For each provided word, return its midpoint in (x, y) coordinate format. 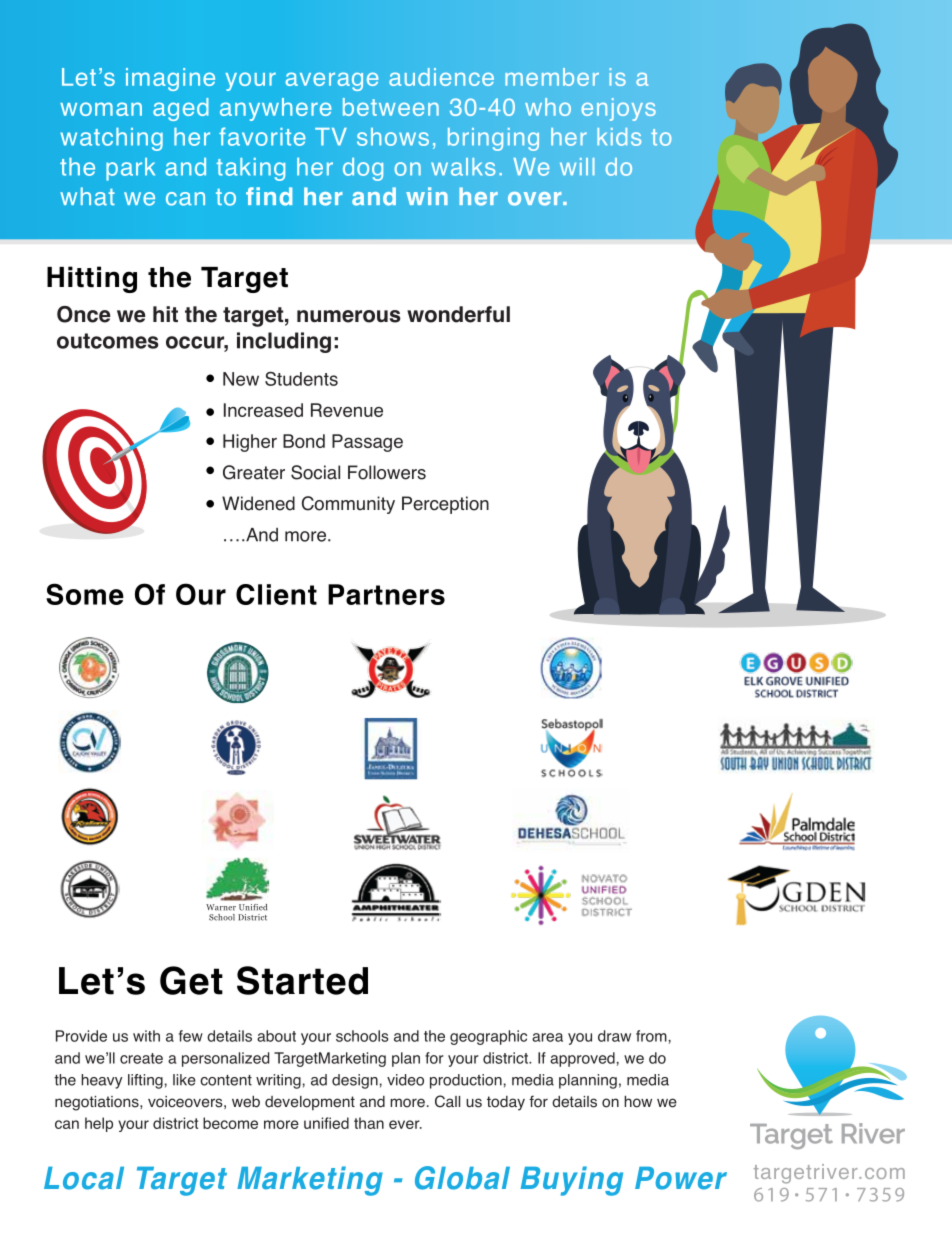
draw (614, 1036)
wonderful (458, 314)
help (99, 1124)
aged (181, 109)
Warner (221, 907)
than (369, 1123)
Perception (445, 505)
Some (85, 594)
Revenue (347, 410)
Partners (386, 594)
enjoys (618, 109)
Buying (572, 1181)
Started (302, 980)
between (391, 107)
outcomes (108, 341)
